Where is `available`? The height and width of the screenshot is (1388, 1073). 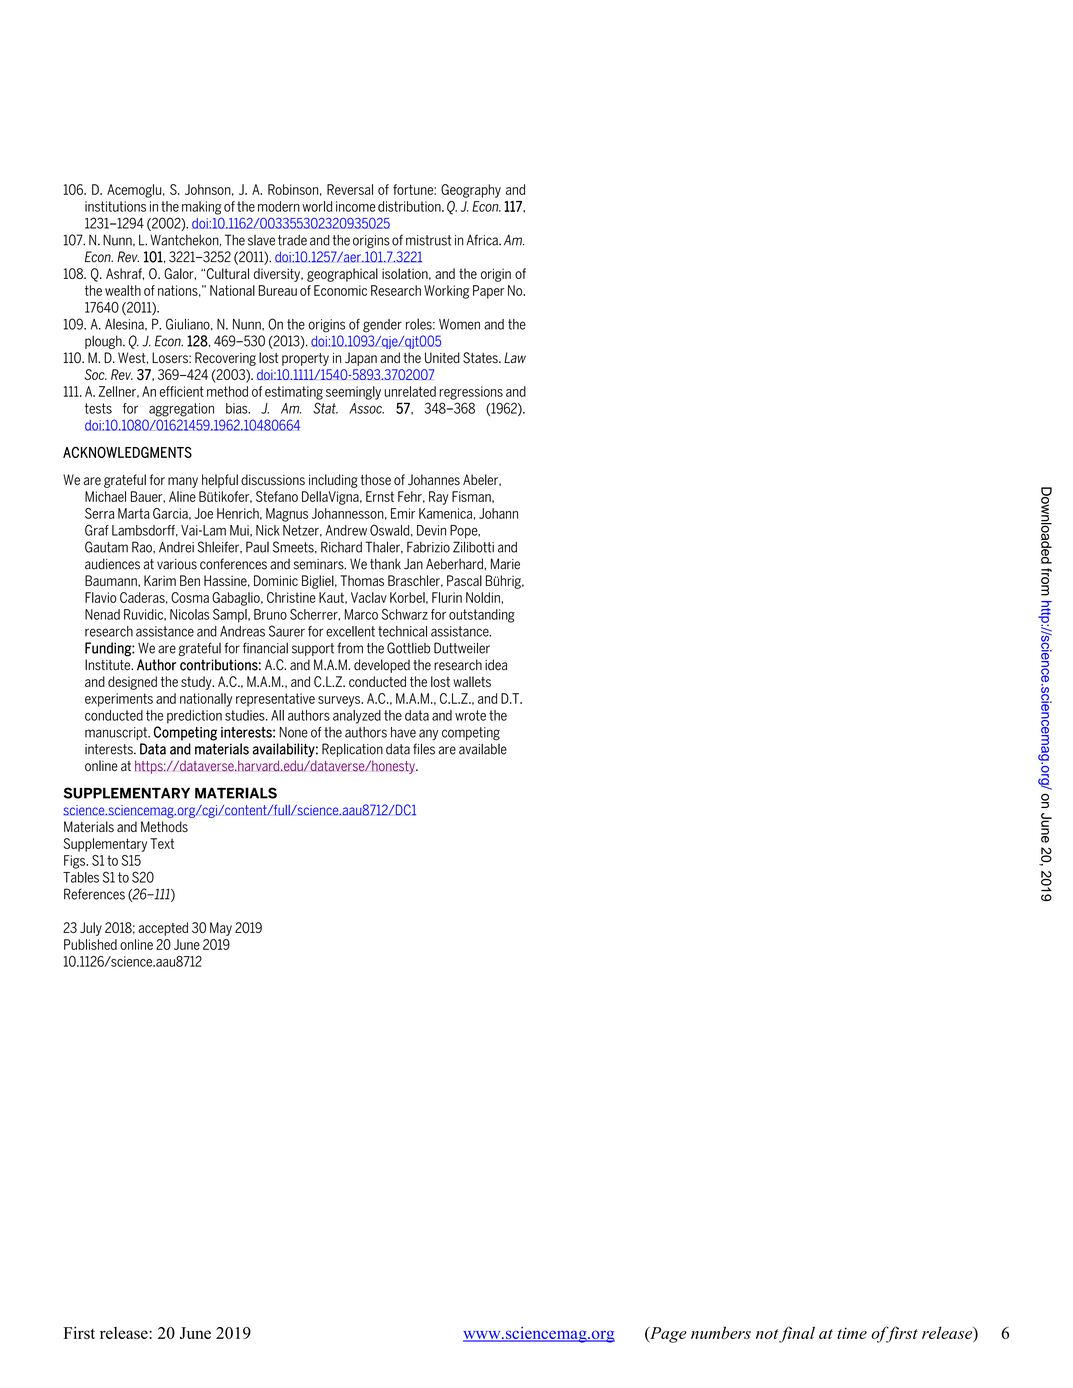
available is located at coordinates (483, 749).
